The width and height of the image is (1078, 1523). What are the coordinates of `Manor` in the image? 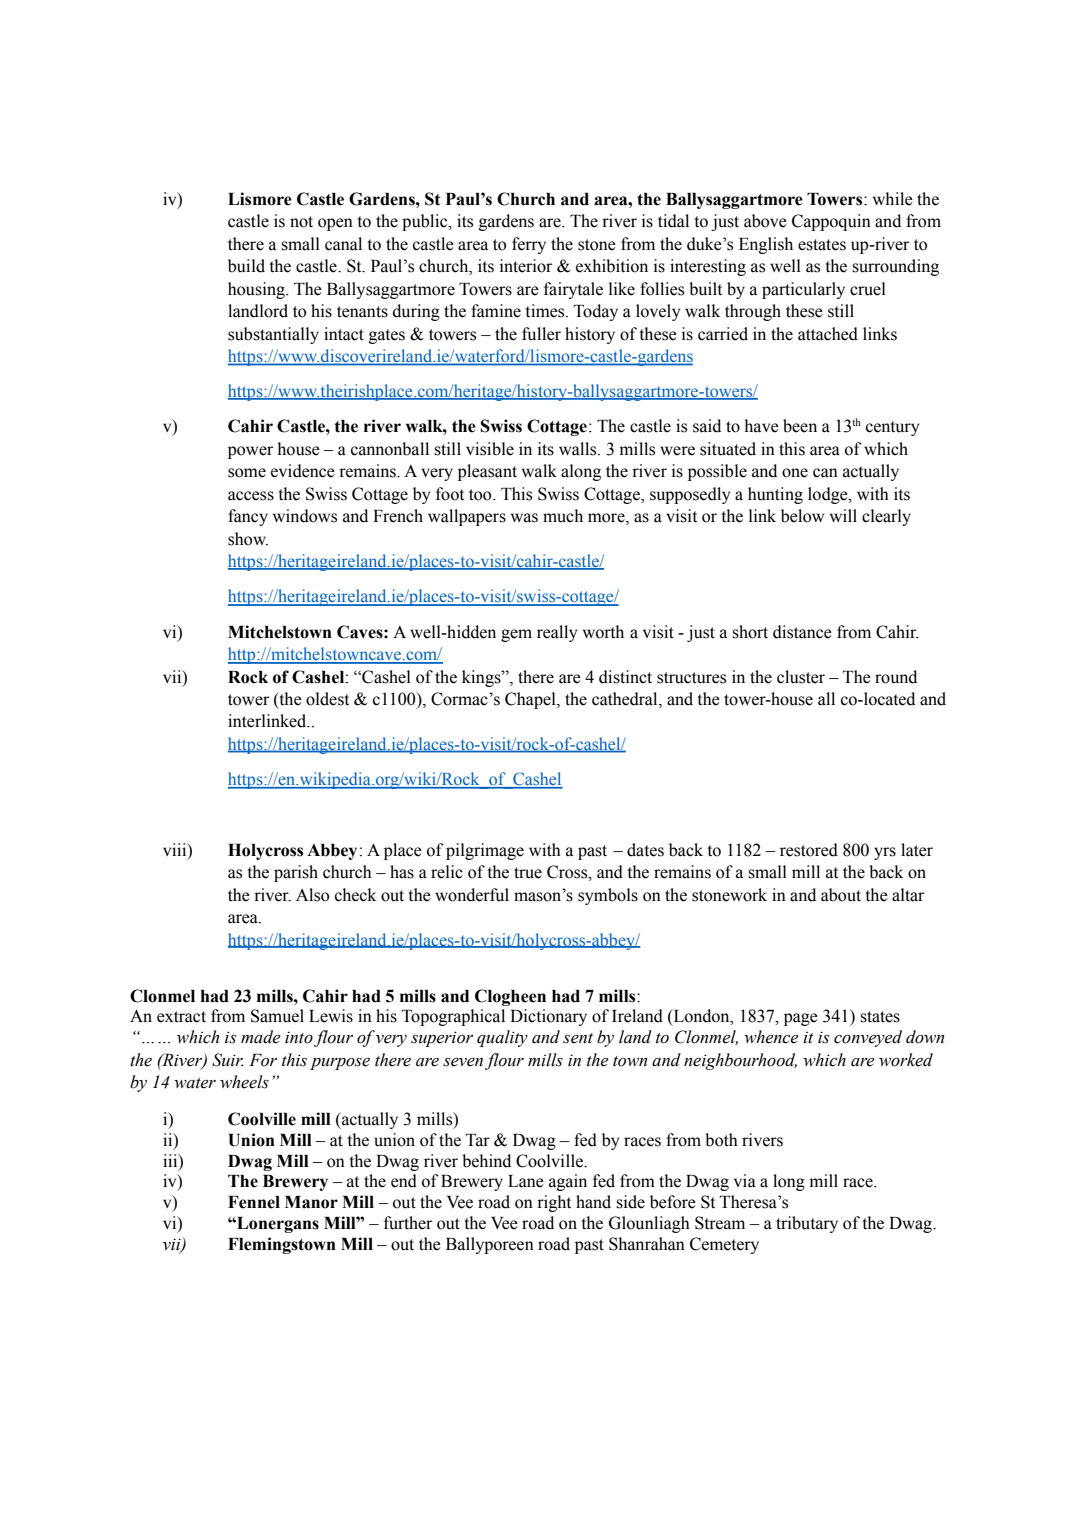 It's located at (311, 1202).
